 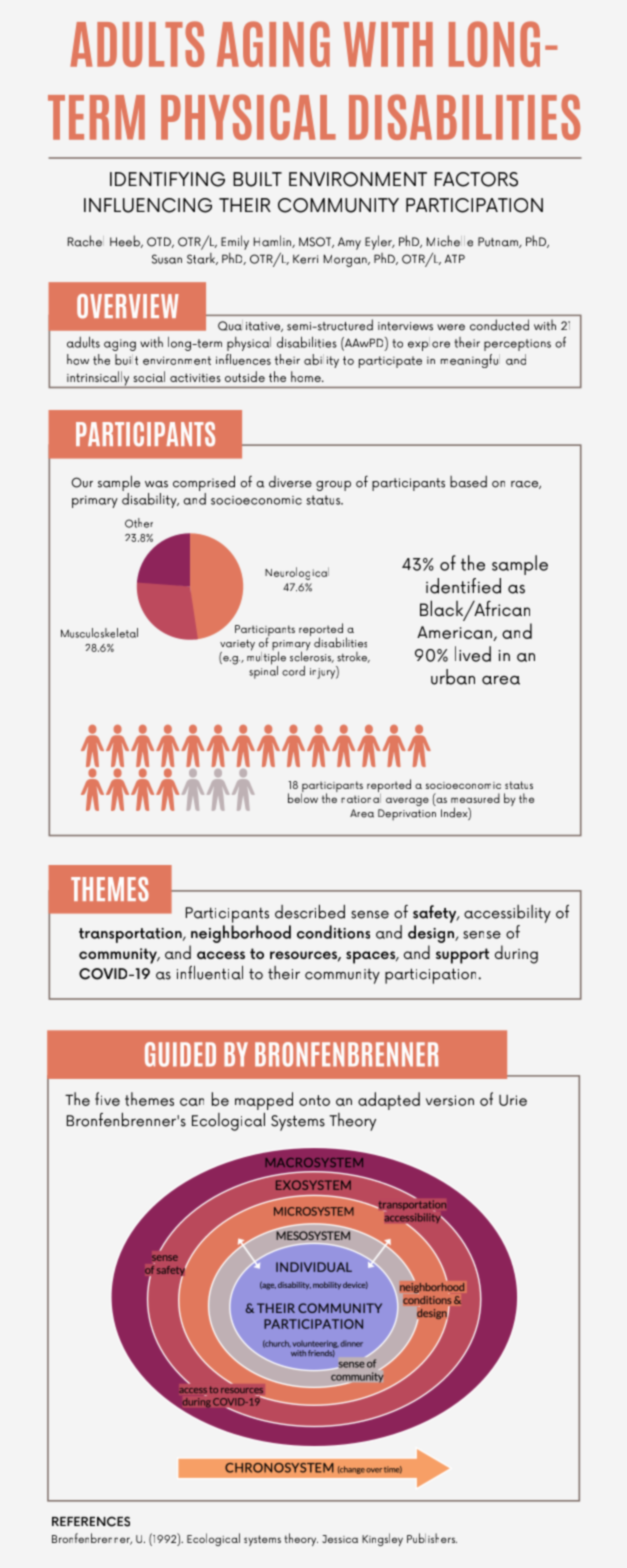 What do you see at coordinates (131, 935) in the screenshot?
I see `transportation` at bounding box center [131, 935].
